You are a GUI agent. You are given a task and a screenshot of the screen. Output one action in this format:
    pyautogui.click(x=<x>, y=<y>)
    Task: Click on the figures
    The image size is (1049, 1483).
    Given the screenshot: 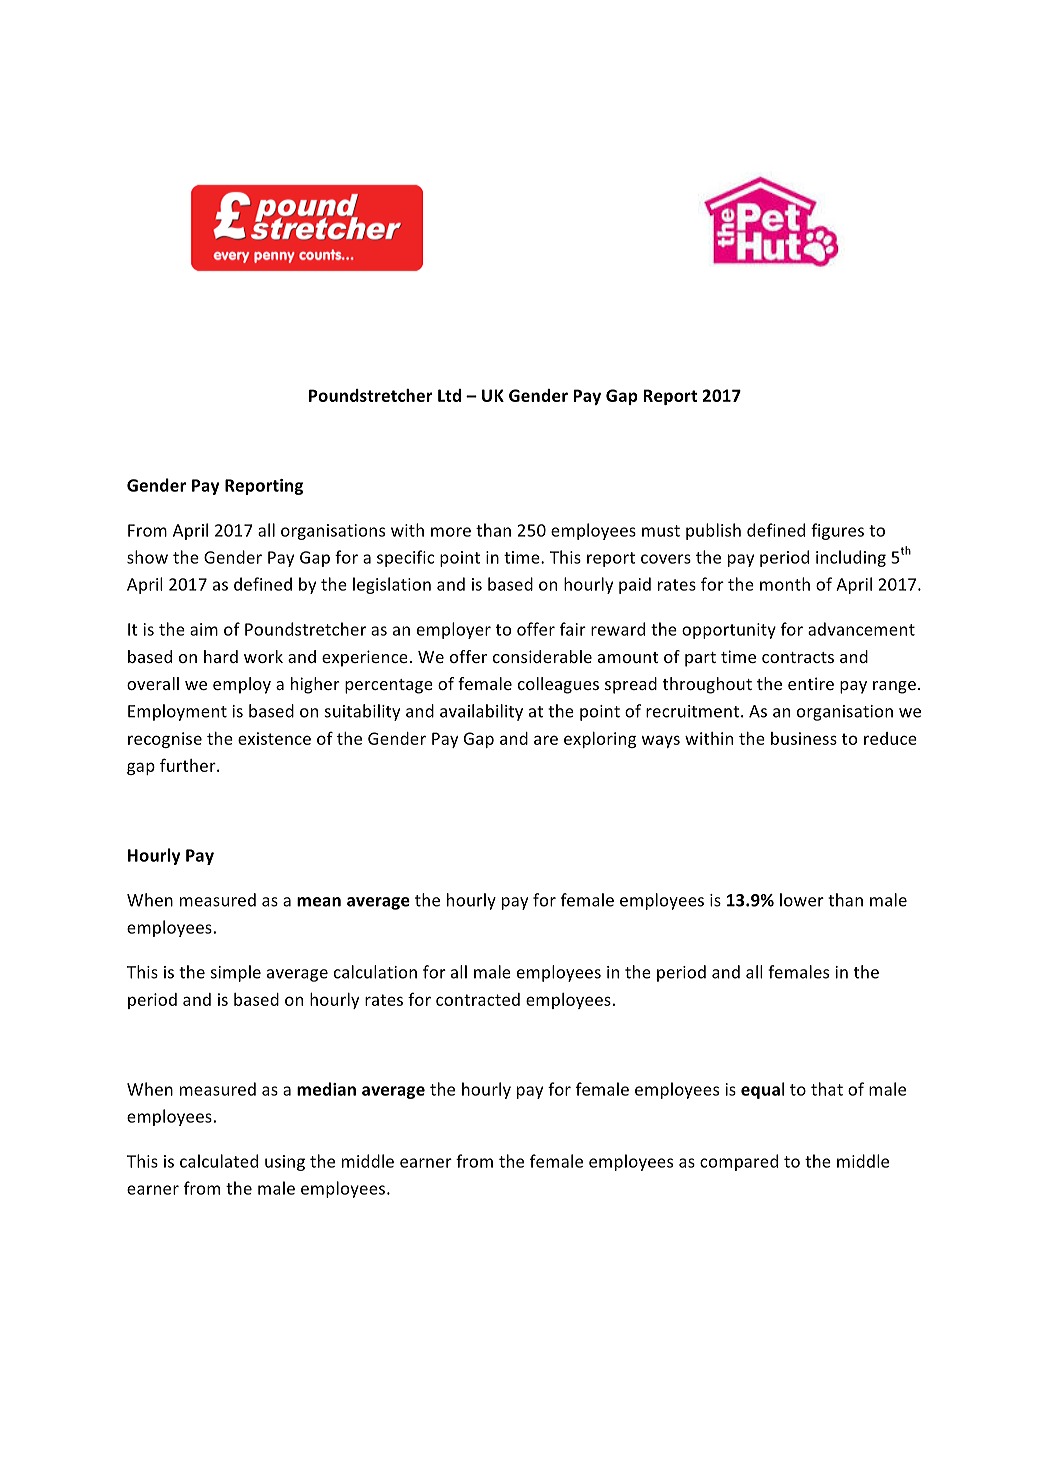 What is the action you would take?
    pyautogui.click(x=837, y=531)
